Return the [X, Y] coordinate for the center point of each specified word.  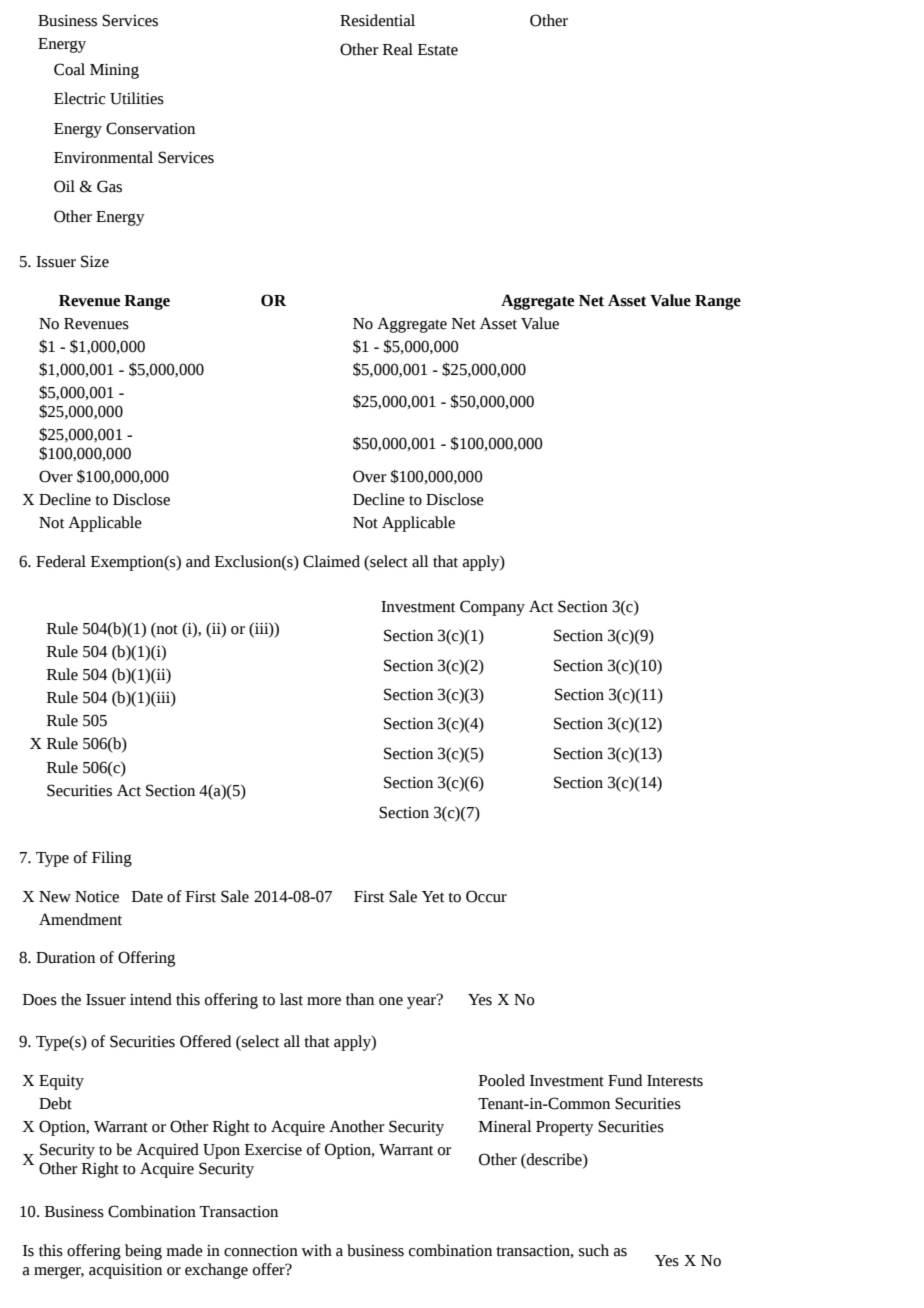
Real [398, 49]
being [143, 1252]
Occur [486, 896]
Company [492, 608]
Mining [114, 71]
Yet [433, 897]
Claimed [331, 561]
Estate [438, 50]
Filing [112, 859]
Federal [61, 561]
